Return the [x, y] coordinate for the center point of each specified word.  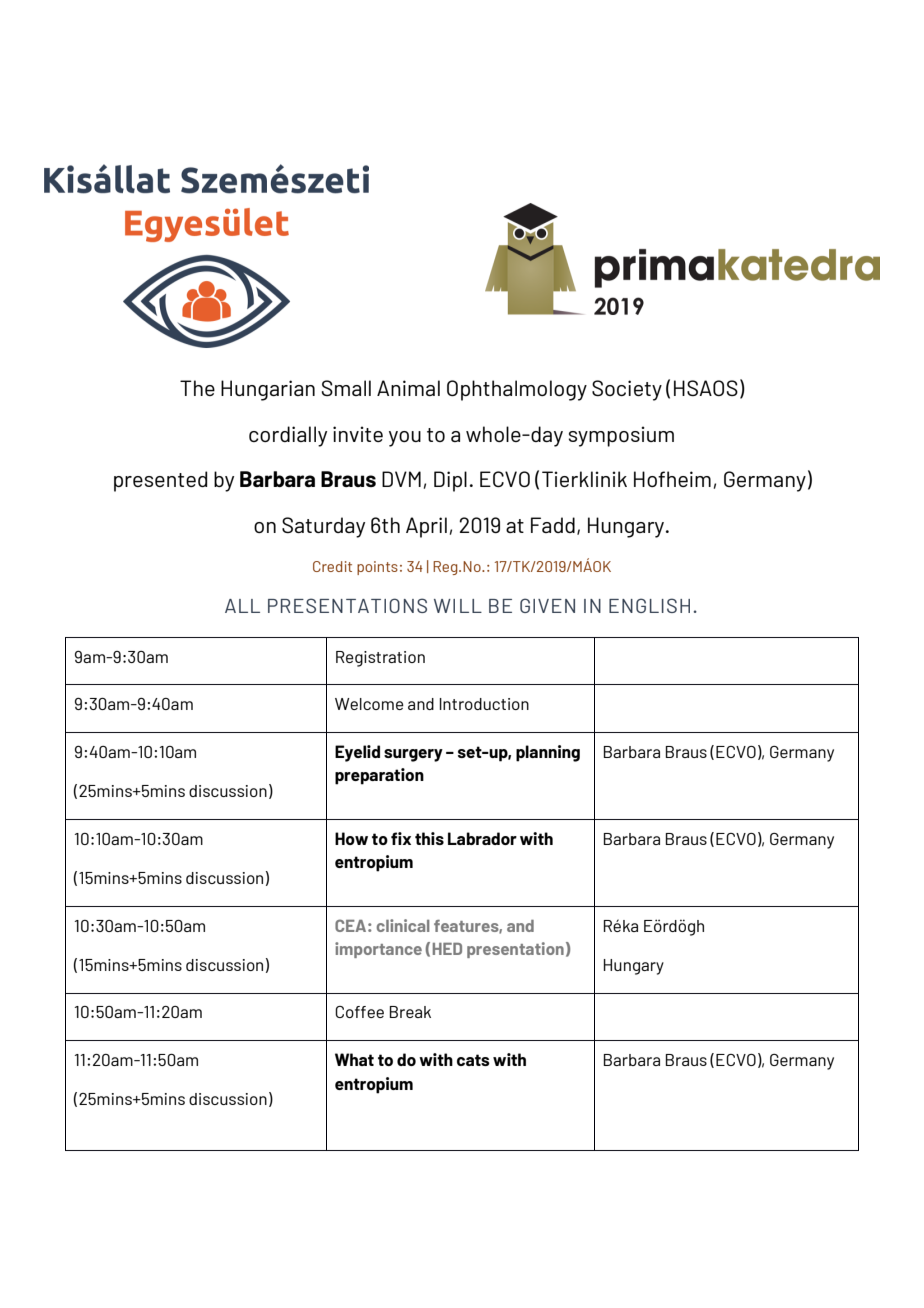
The [197, 388]
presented [160, 481]
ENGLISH [649, 605]
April [426, 527]
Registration [380, 659]
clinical [403, 925]
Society [627, 390]
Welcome [369, 704]
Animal [408, 388]
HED [447, 949]
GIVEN [547, 605]
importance [378, 950]
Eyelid [357, 753]
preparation [379, 776]
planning [548, 753]
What [354, 1059]
